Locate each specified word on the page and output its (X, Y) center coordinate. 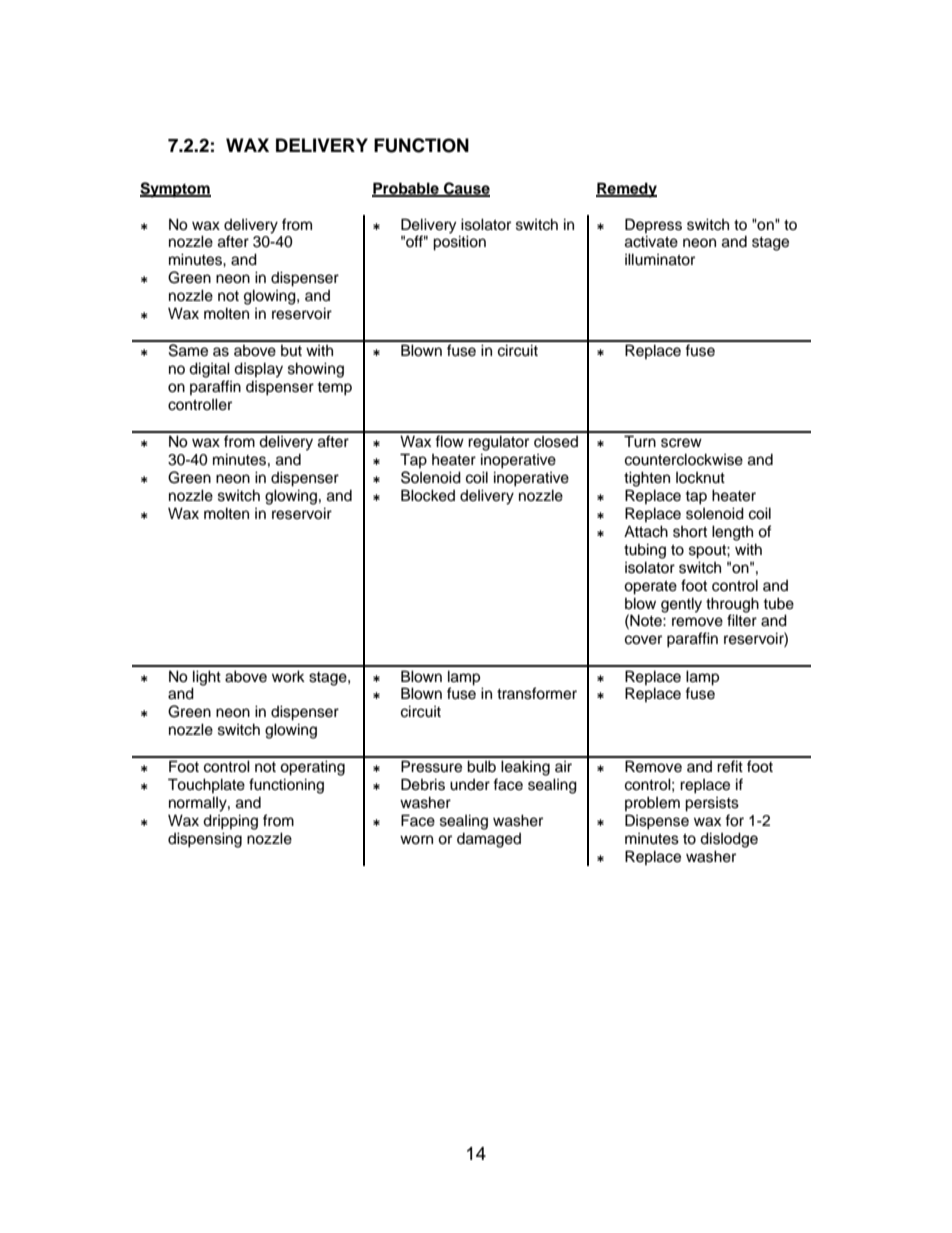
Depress (653, 225)
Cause (466, 189)
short (690, 532)
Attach (646, 531)
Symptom (175, 190)
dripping (230, 822)
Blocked (428, 495)
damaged (489, 840)
